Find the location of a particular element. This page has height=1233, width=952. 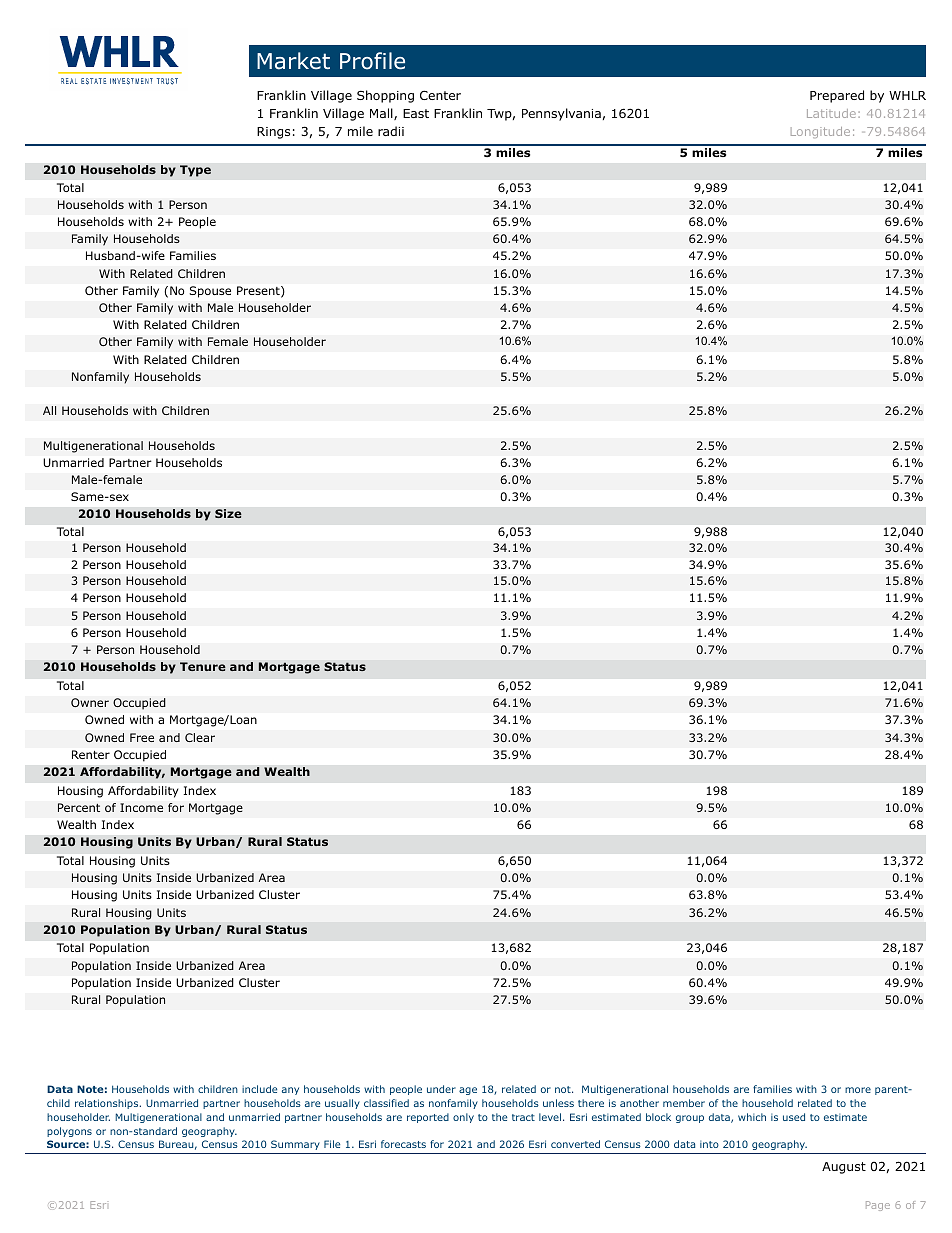

Longitude is located at coordinates (820, 132).
